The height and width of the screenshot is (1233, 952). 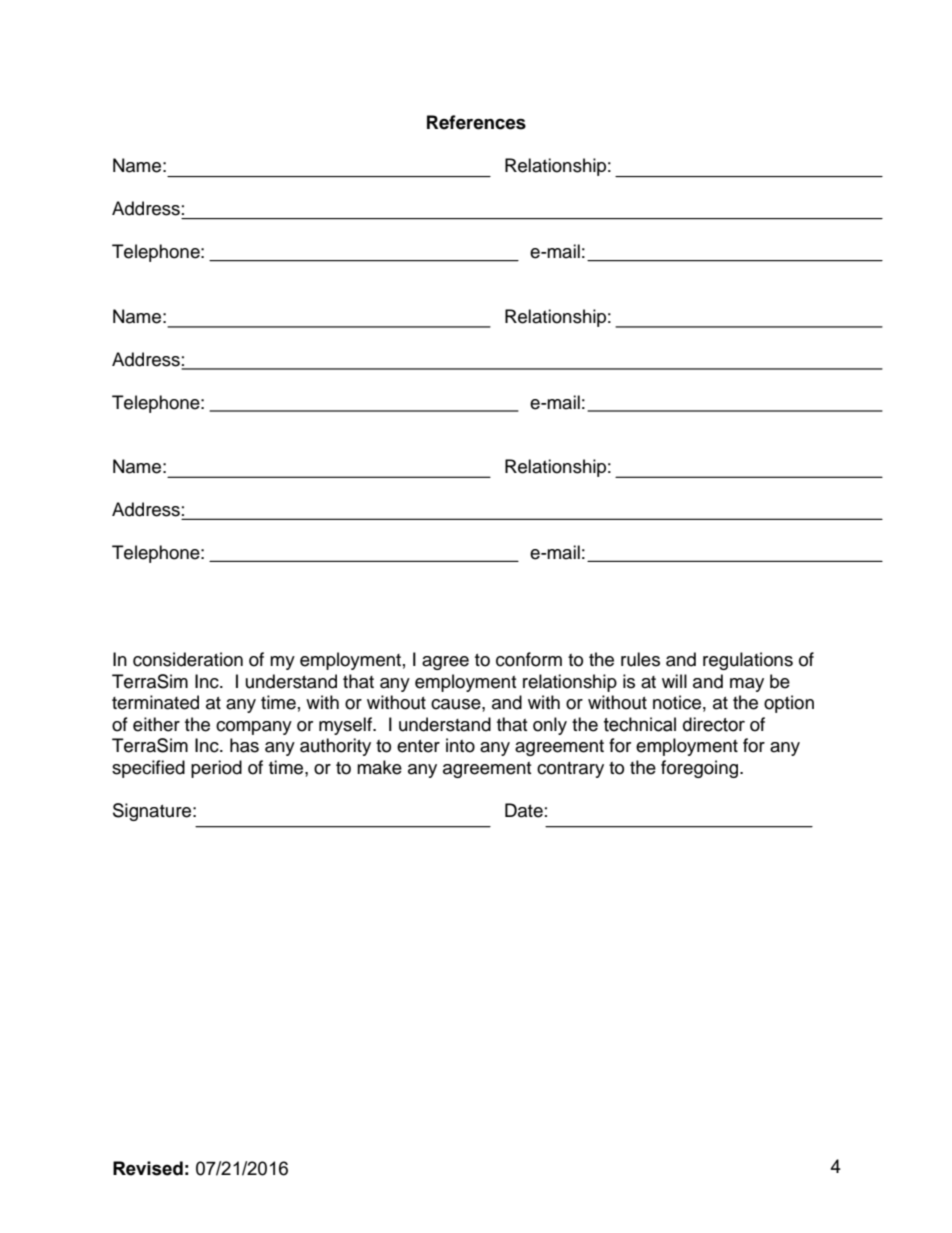 I want to click on regulations, so click(x=748, y=661).
